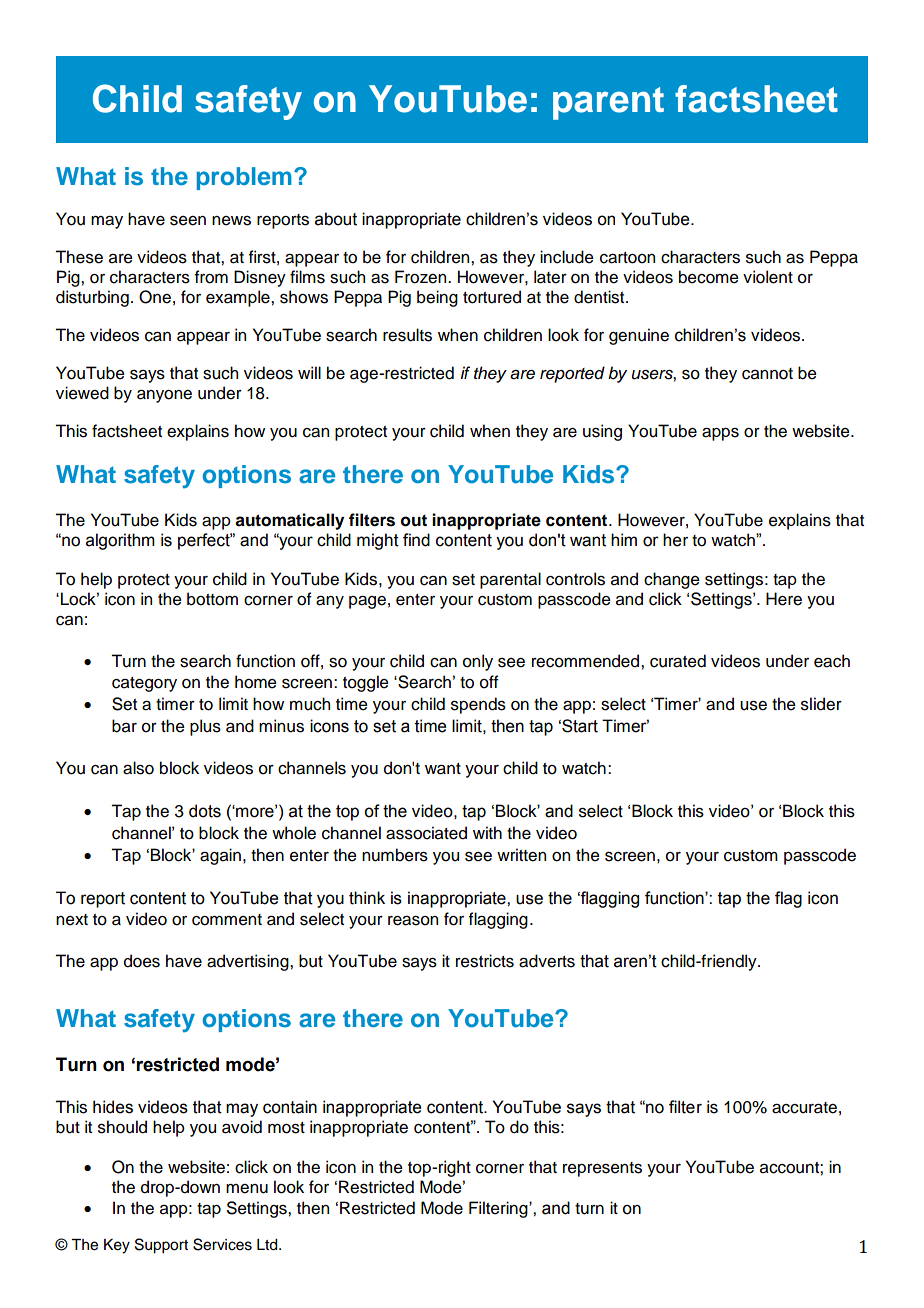 The image size is (924, 1308). What do you see at coordinates (602, 1169) in the page?
I see `represents` at bounding box center [602, 1169].
